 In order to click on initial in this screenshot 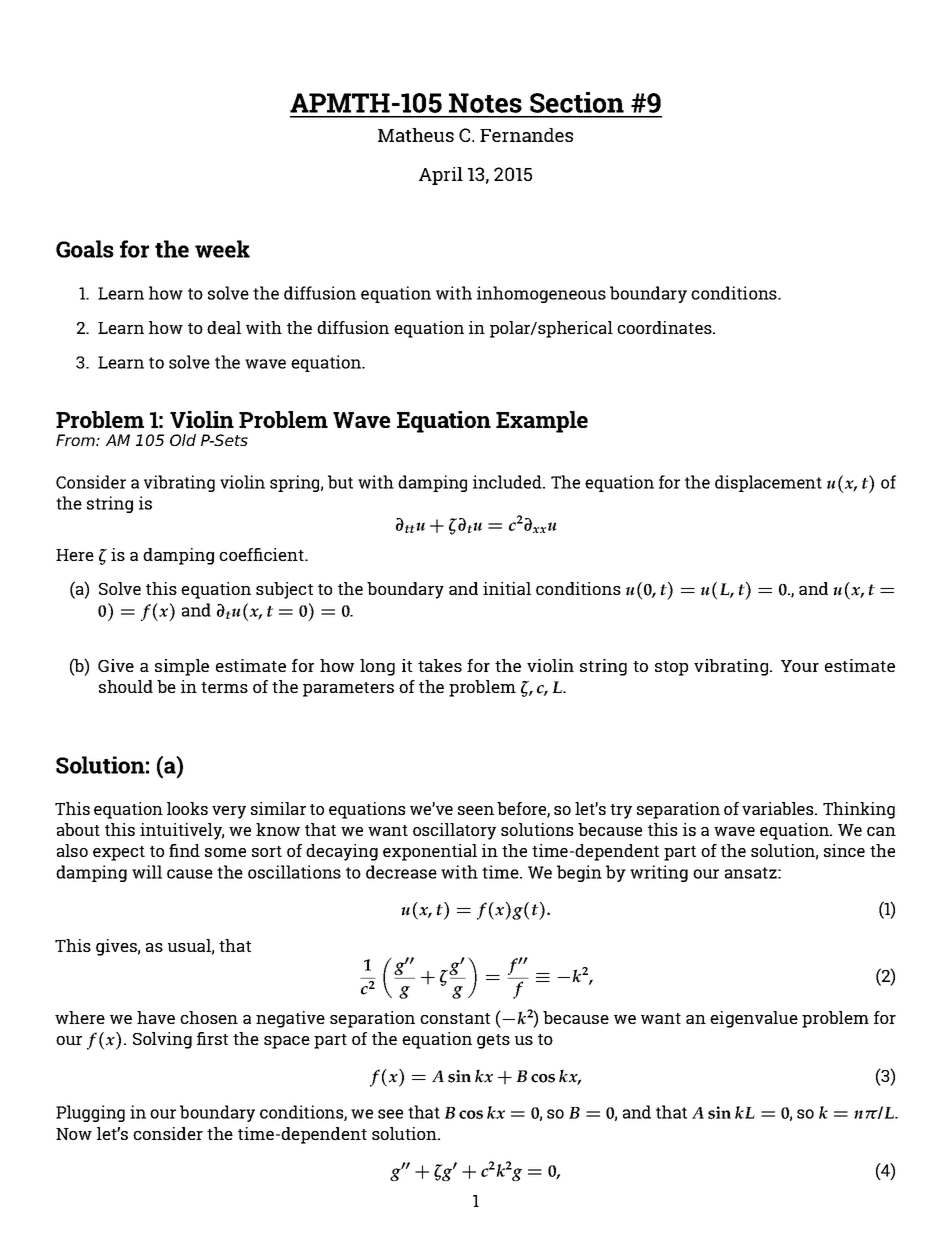, I will do `click(507, 588)`.
